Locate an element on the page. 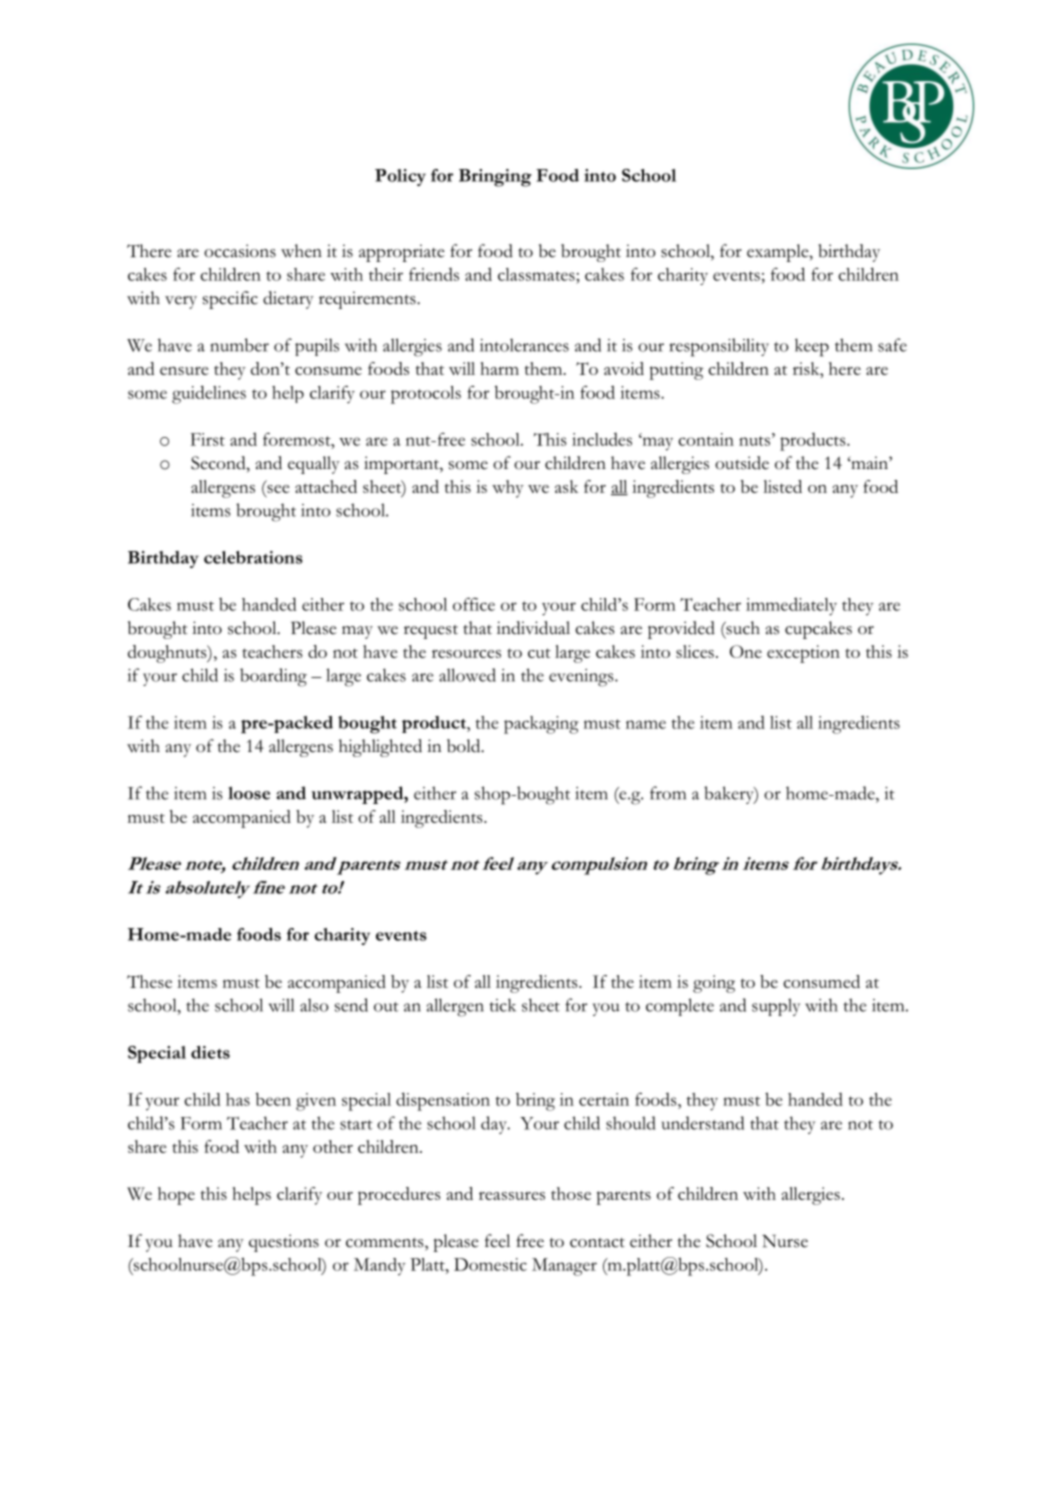 The width and height of the document is (1051, 1486). First is located at coordinates (208, 439).
